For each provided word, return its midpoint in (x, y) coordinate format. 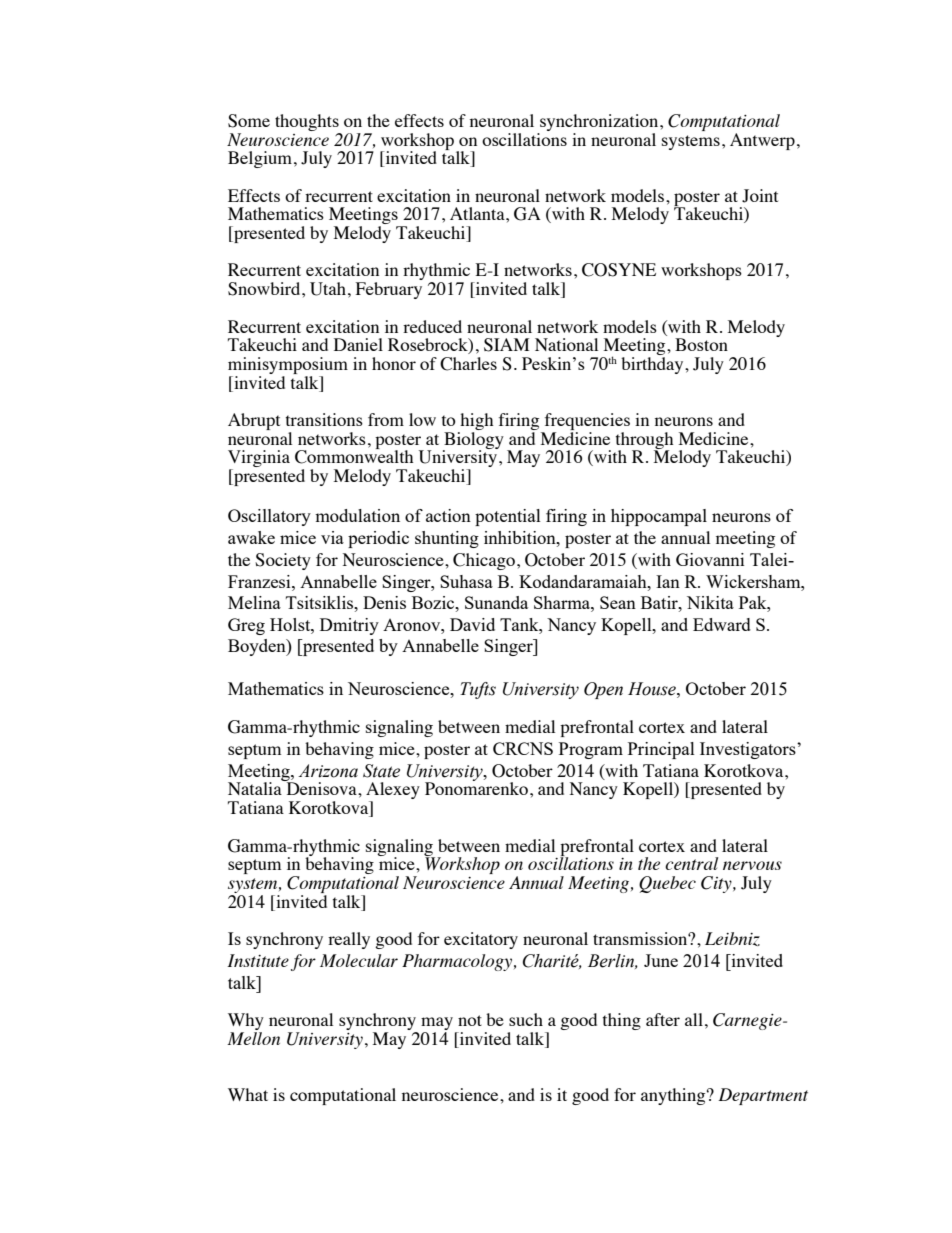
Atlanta (478, 213)
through (644, 441)
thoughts (308, 124)
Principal (661, 750)
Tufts (478, 690)
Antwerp (762, 141)
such (526, 1019)
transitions (324, 419)
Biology (473, 440)
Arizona (328, 771)
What (248, 1094)
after (663, 1019)
